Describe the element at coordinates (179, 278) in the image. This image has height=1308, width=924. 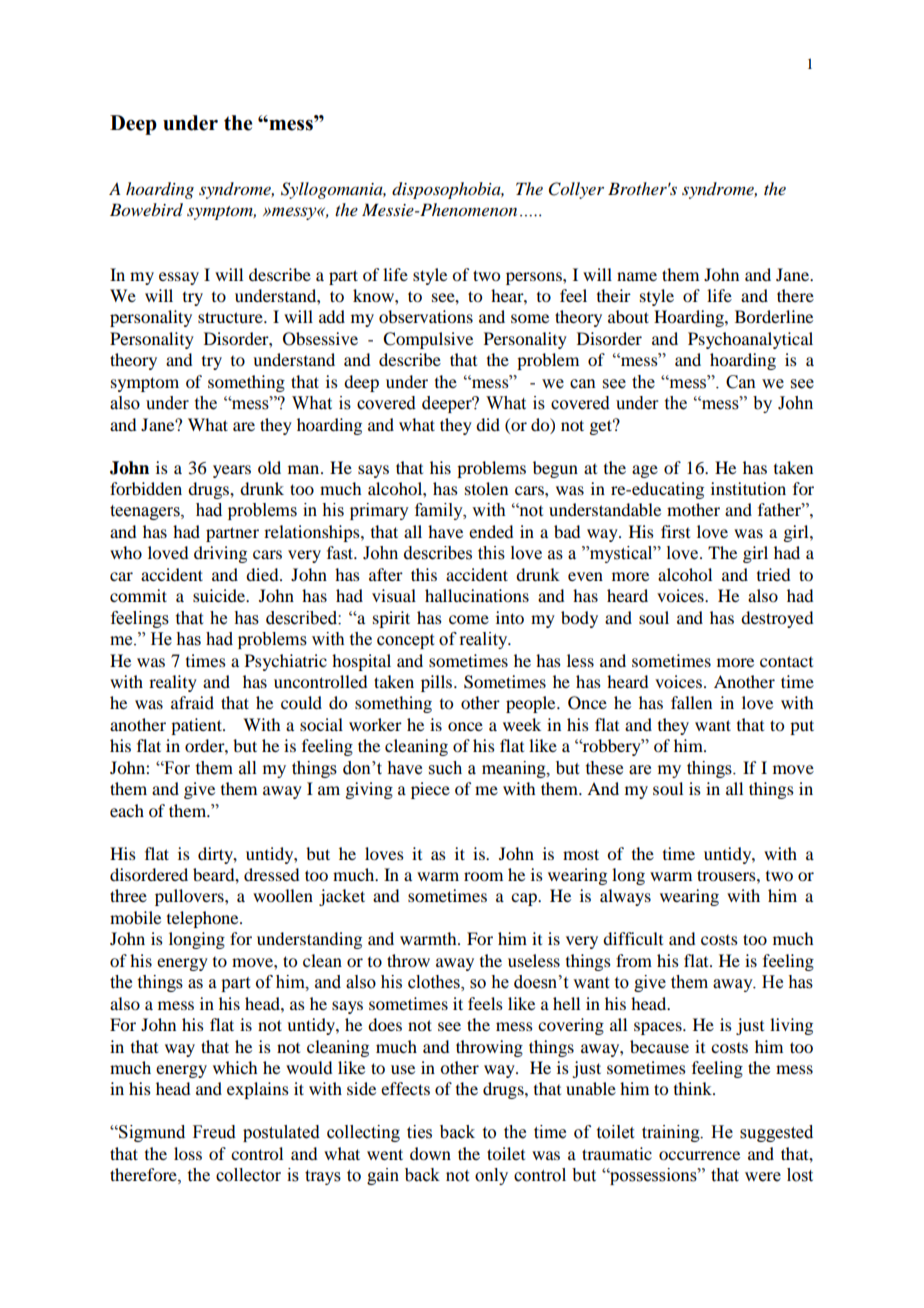
I see `essay` at that location.
